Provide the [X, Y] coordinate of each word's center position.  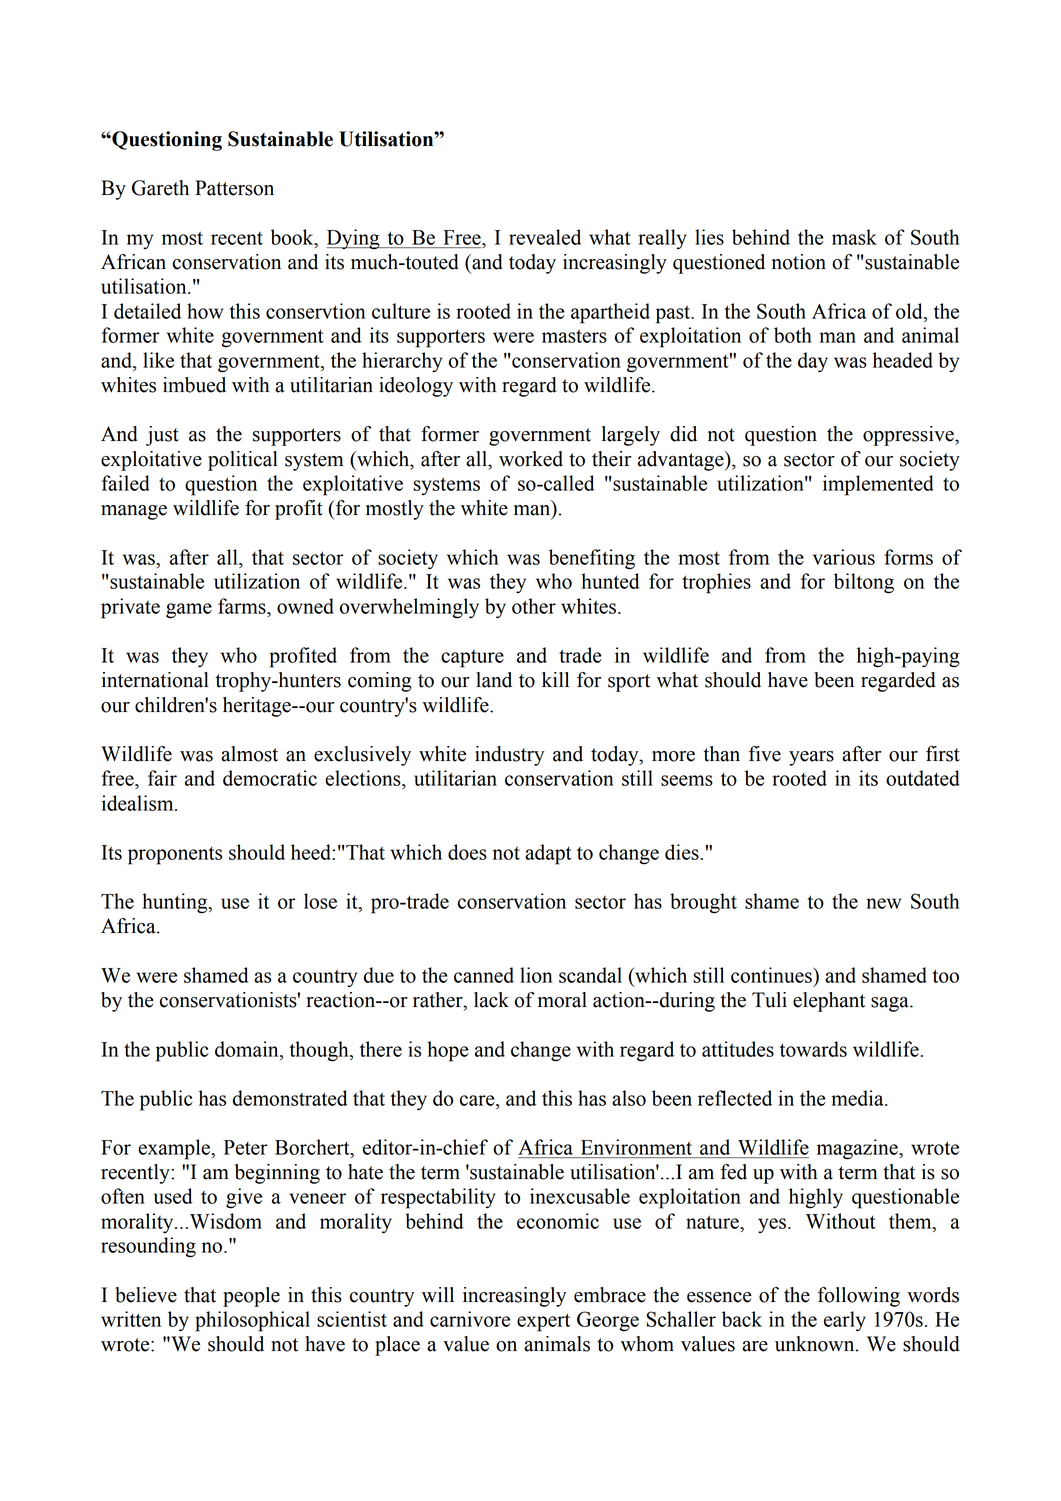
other [534, 606]
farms [243, 606]
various [844, 557]
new [883, 903]
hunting [176, 903]
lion [536, 975]
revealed [545, 237]
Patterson [234, 188]
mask [854, 237]
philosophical [252, 1321]
